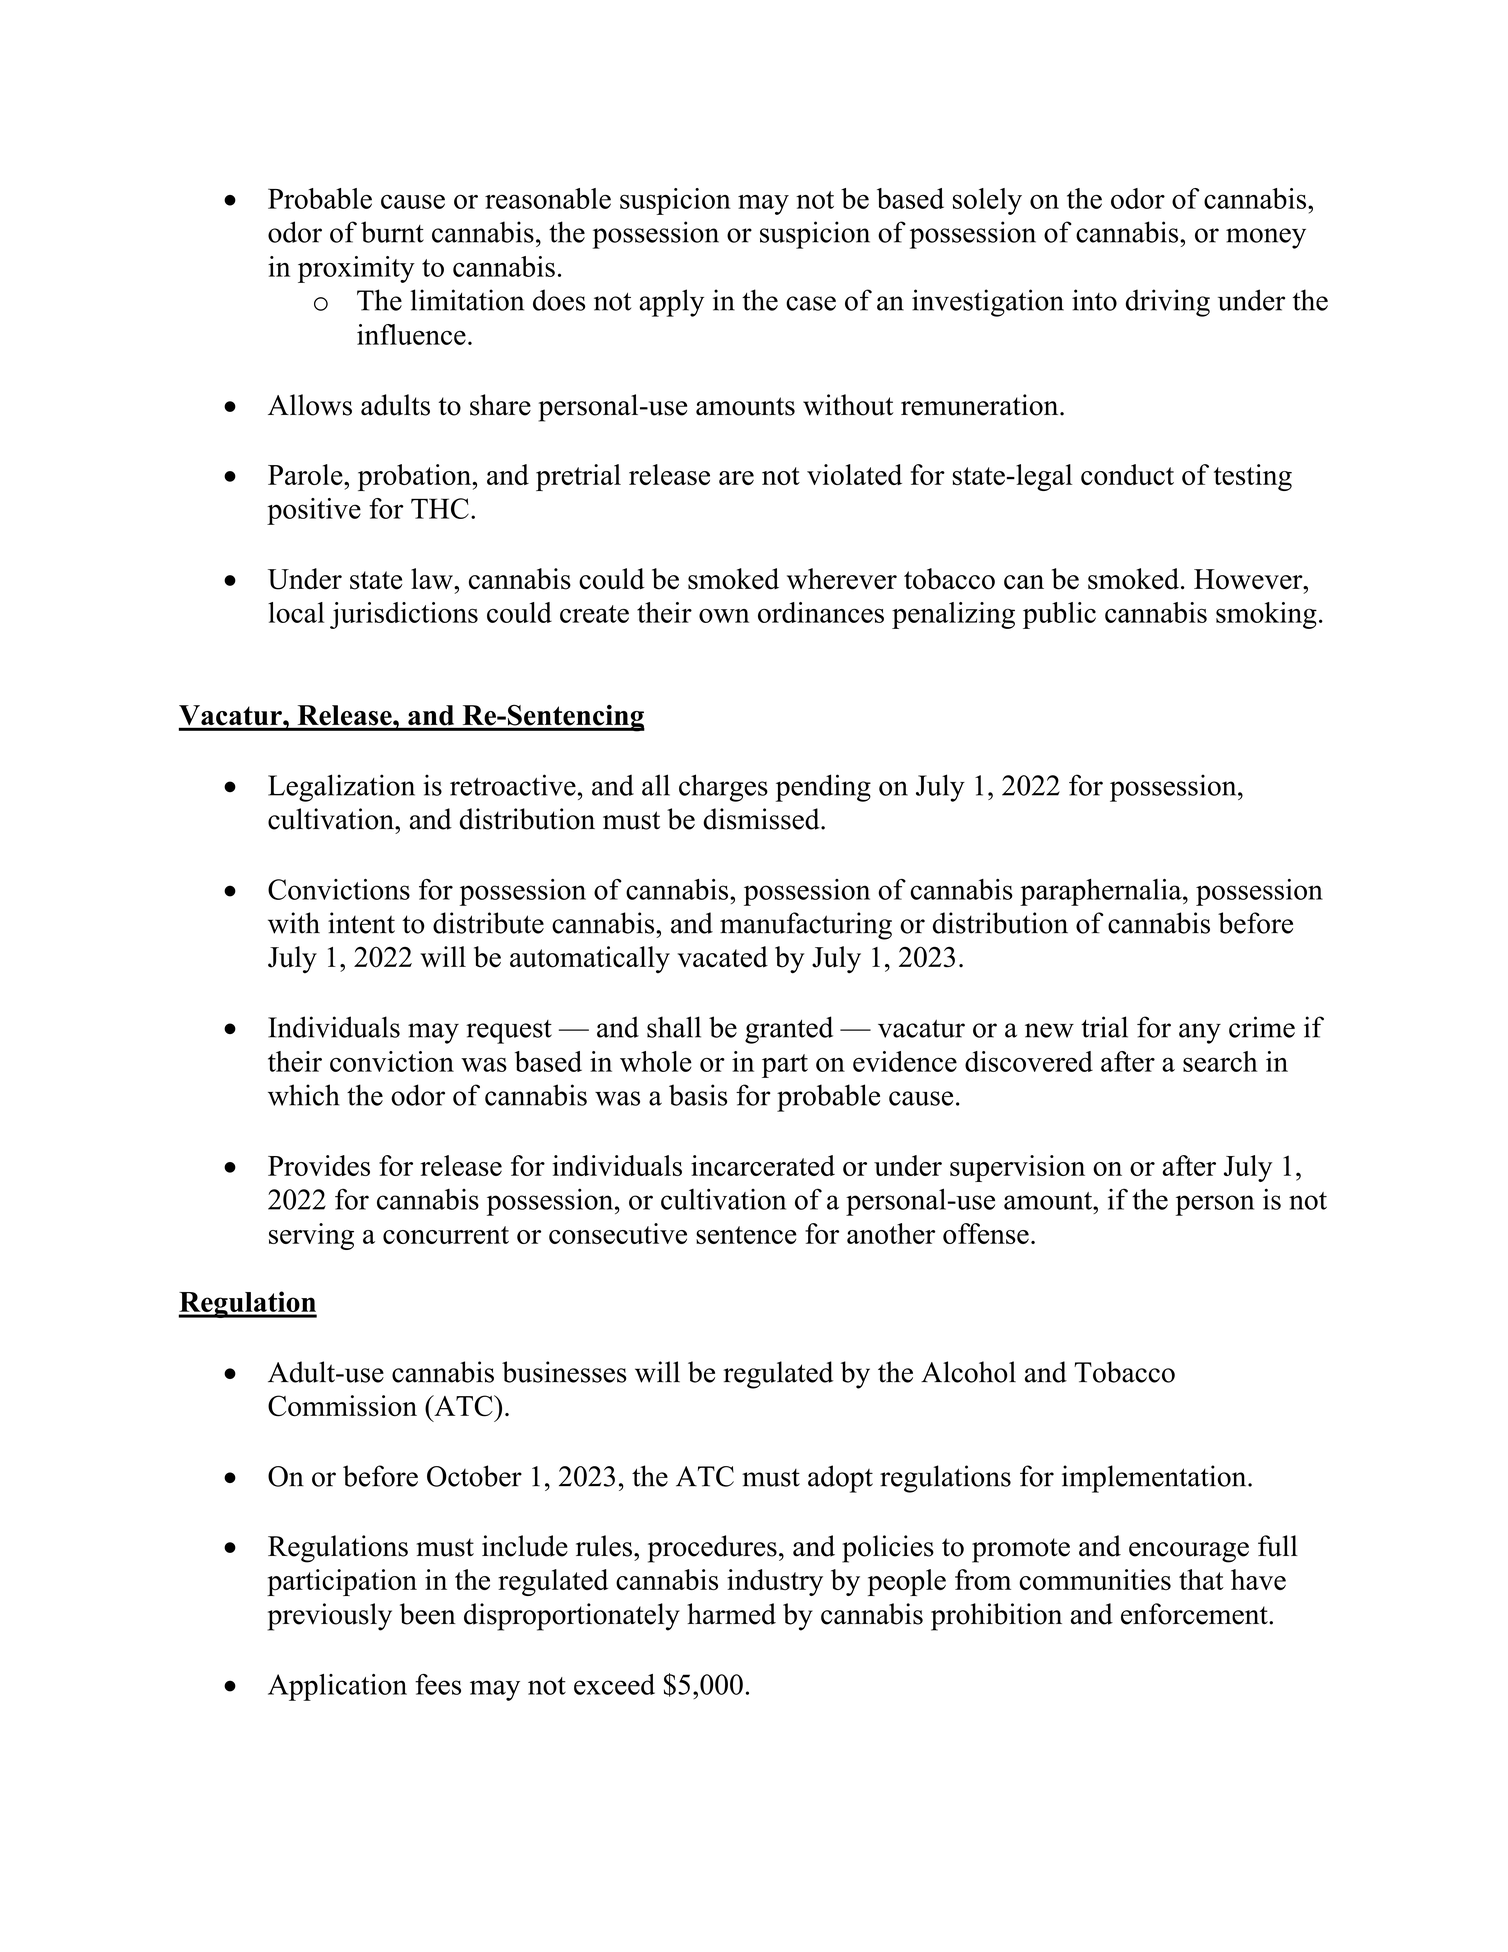 This screenshot has width=1508, height=1952. I want to click on burnt, so click(392, 232).
